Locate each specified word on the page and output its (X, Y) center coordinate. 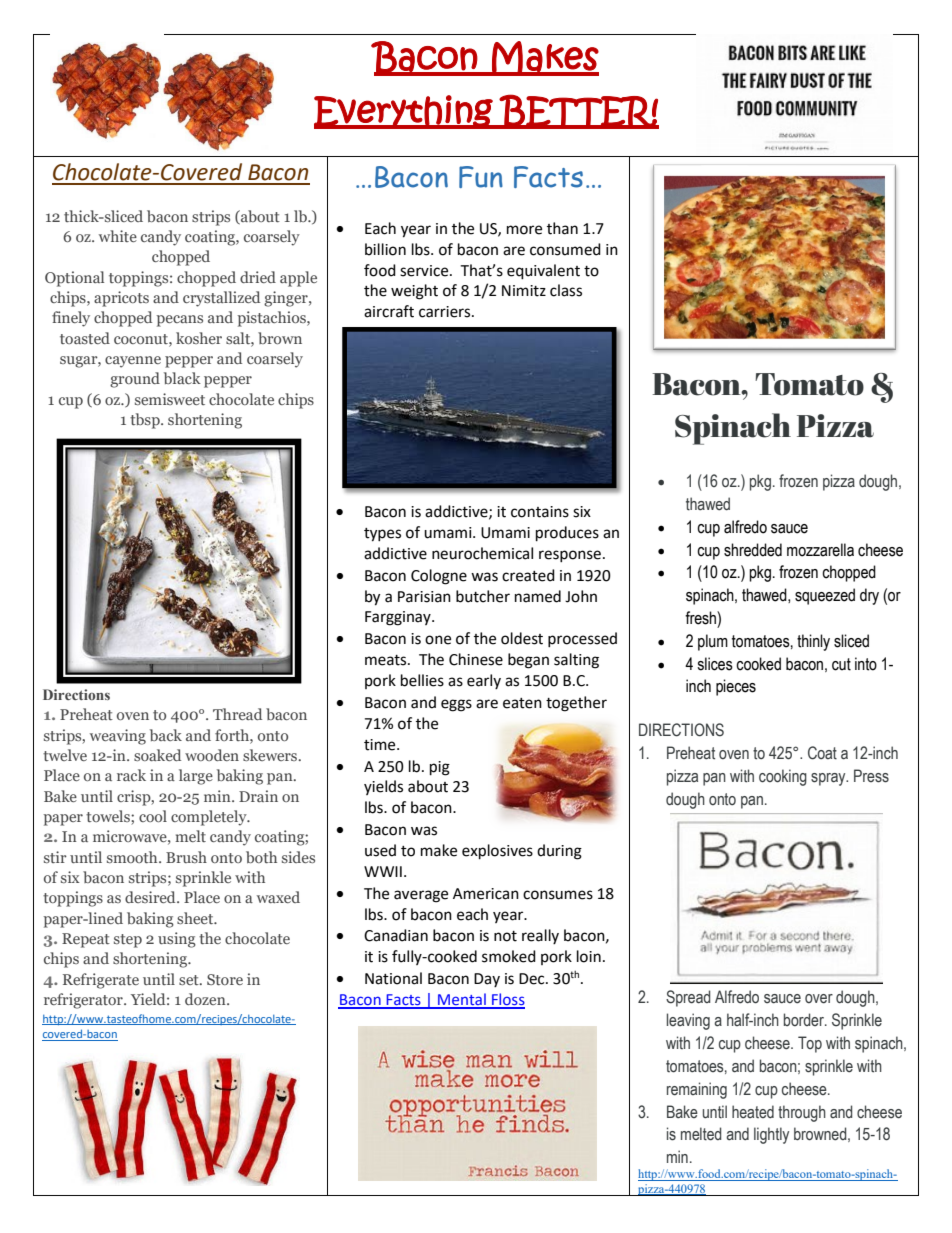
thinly (813, 642)
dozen (206, 999)
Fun (481, 177)
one (438, 640)
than (562, 228)
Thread (237, 714)
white (118, 236)
